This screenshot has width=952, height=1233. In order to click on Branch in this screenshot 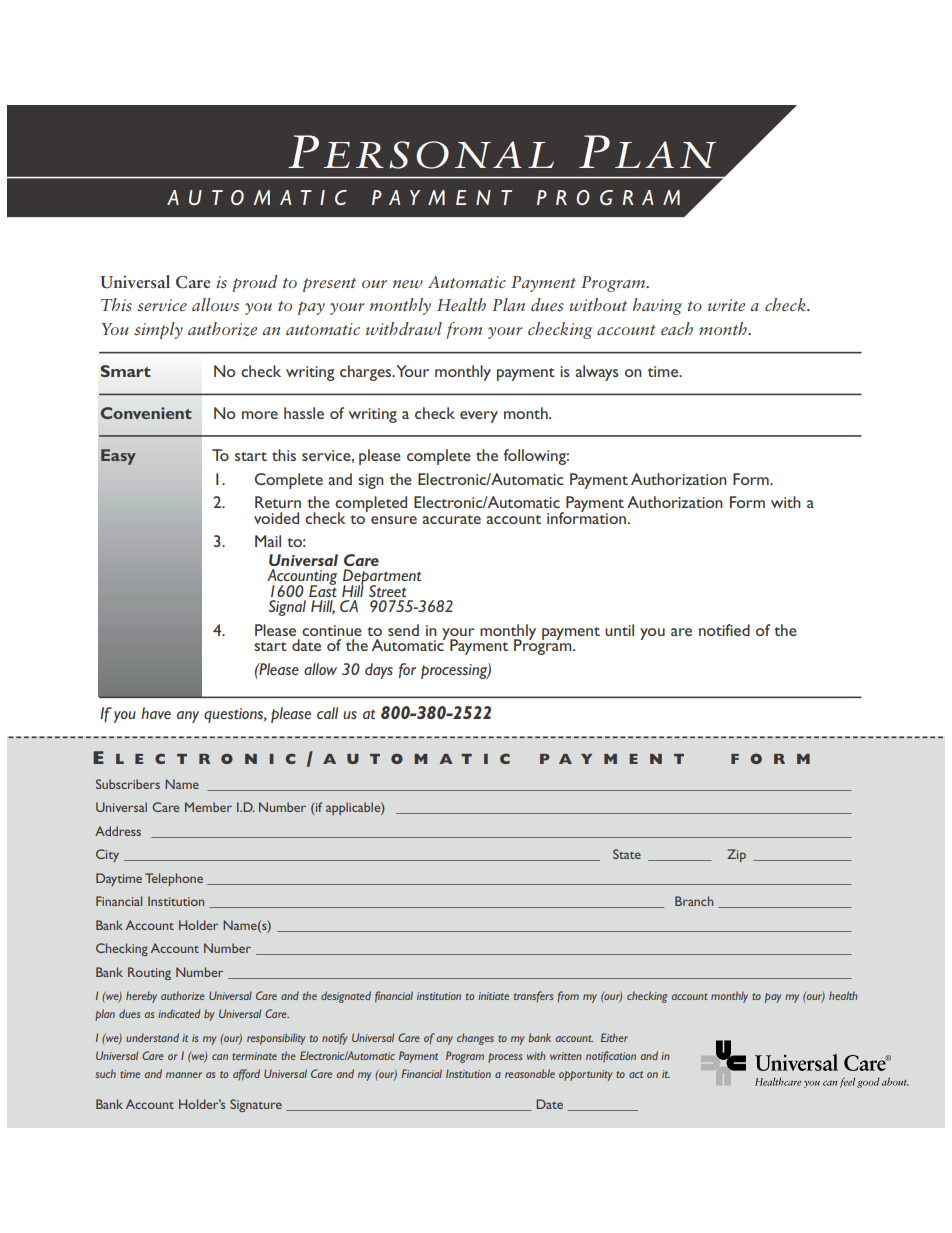, I will do `click(694, 901)`.
